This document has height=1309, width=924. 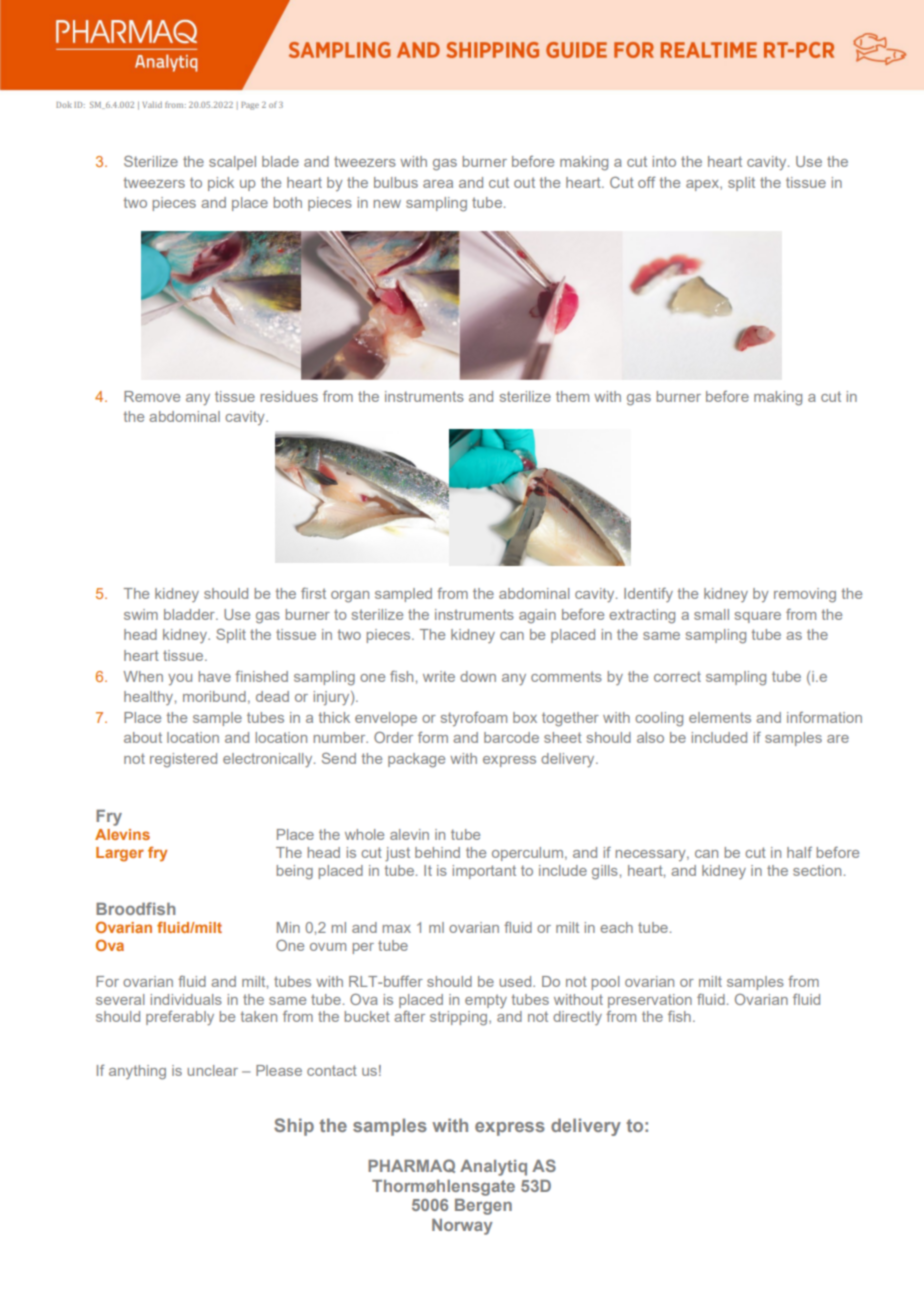 I want to click on preservation, so click(x=650, y=1001).
